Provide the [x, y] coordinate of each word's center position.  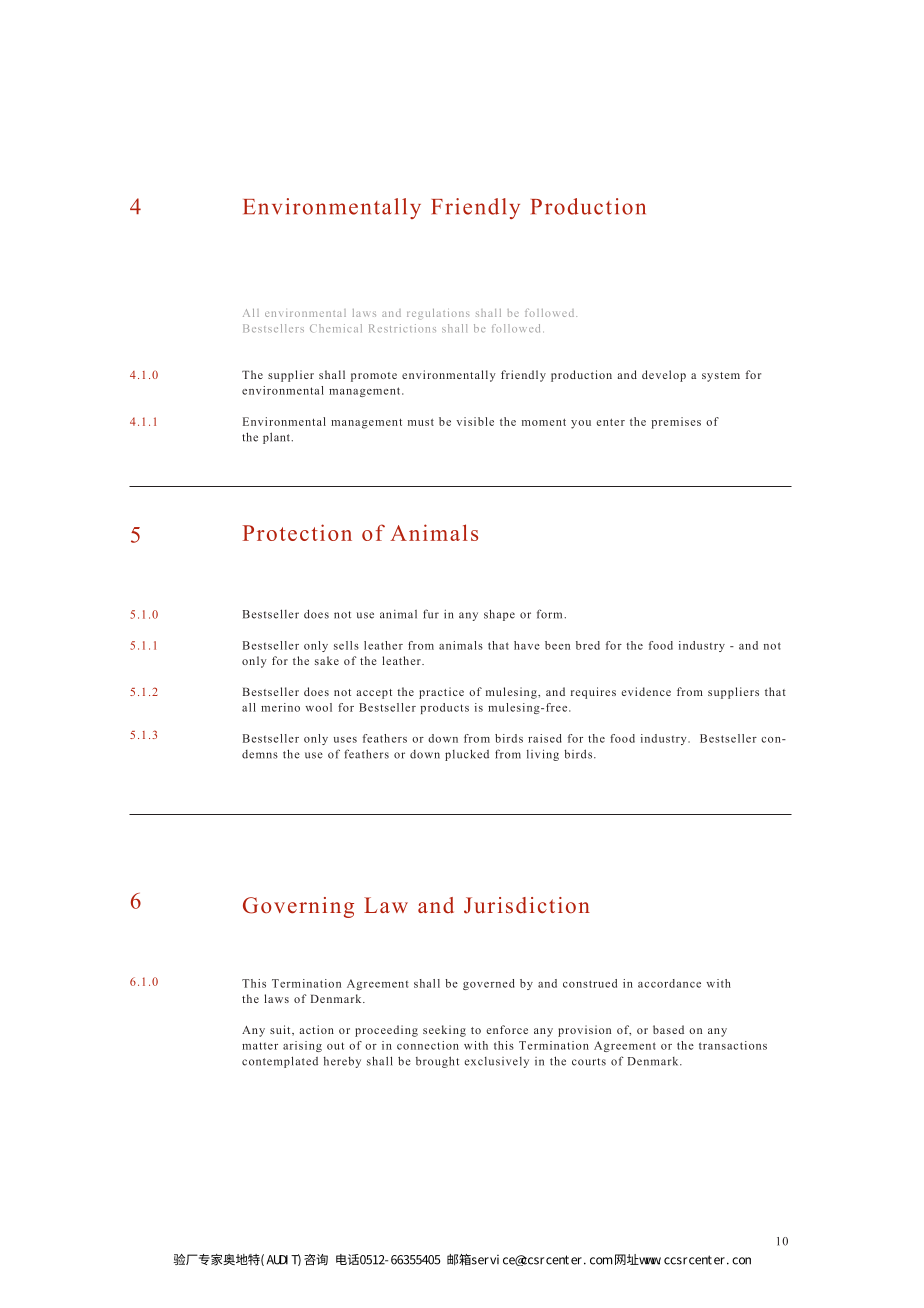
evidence [646, 691]
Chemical [336, 328]
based [668, 1029]
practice [441, 693]
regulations [438, 314]
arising [302, 1046]
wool [318, 707]
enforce [507, 1029]
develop [664, 376]
